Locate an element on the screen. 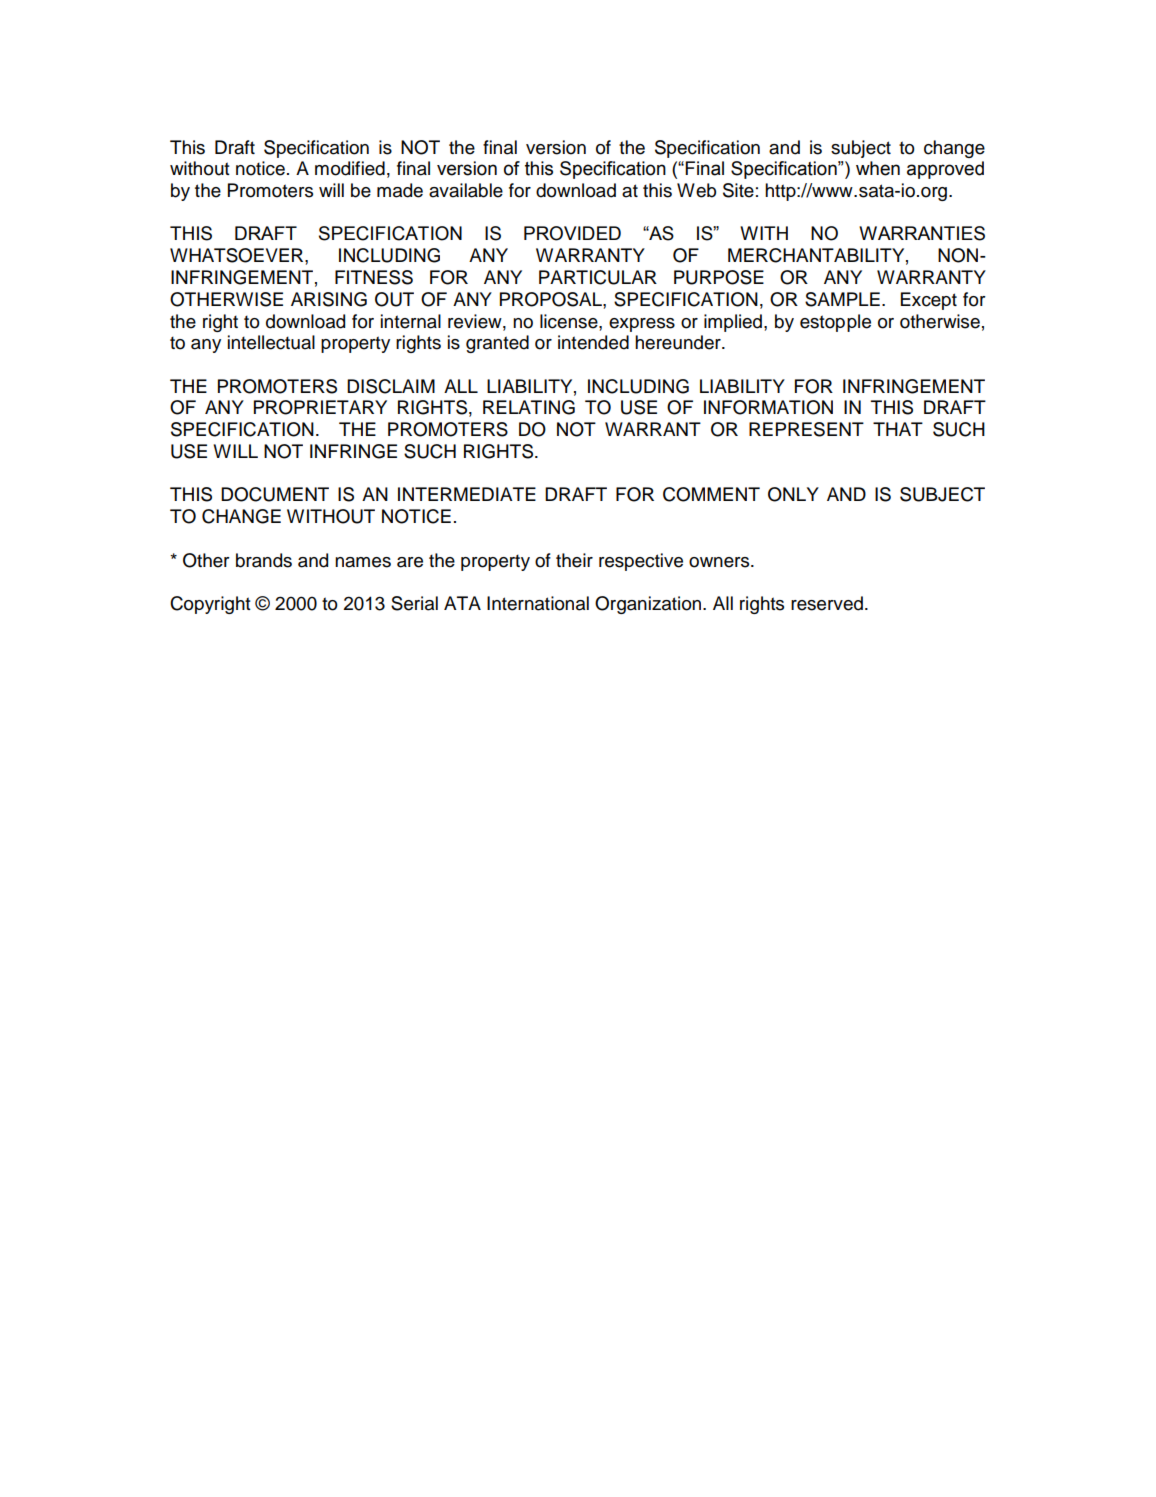  RELATING is located at coordinates (529, 407).
